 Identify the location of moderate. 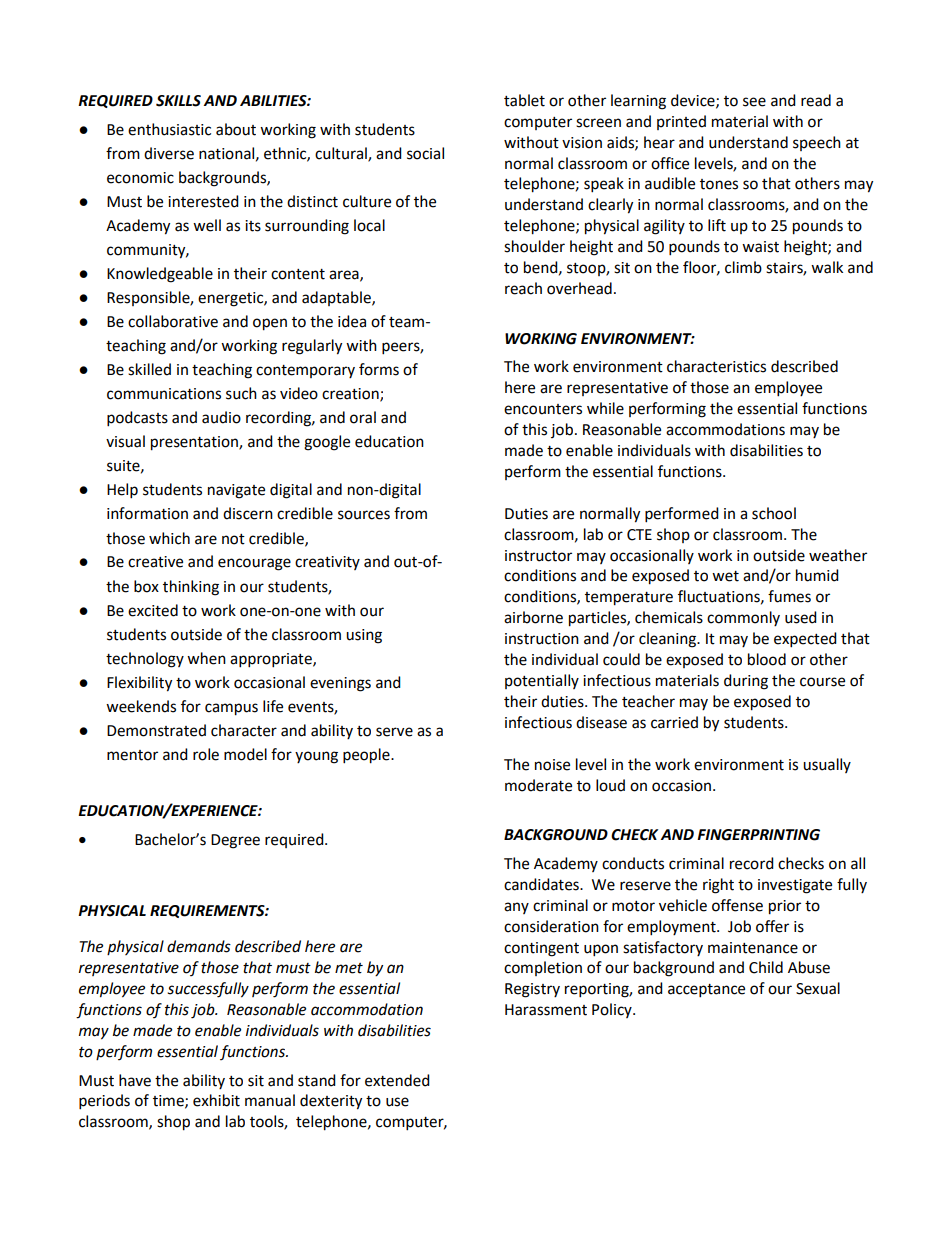
(538, 785).
